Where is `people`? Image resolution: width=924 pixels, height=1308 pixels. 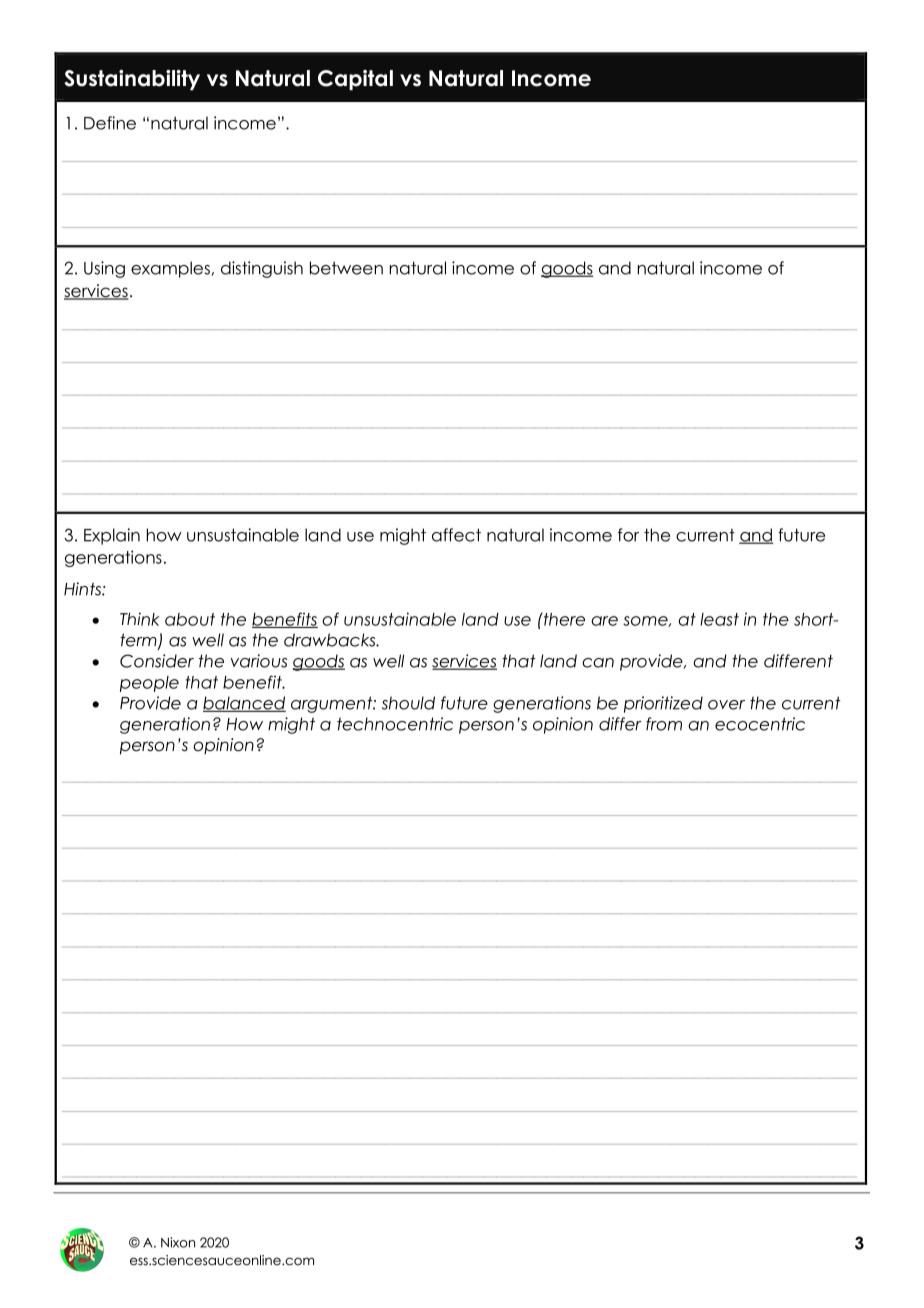
people is located at coordinates (149, 684).
